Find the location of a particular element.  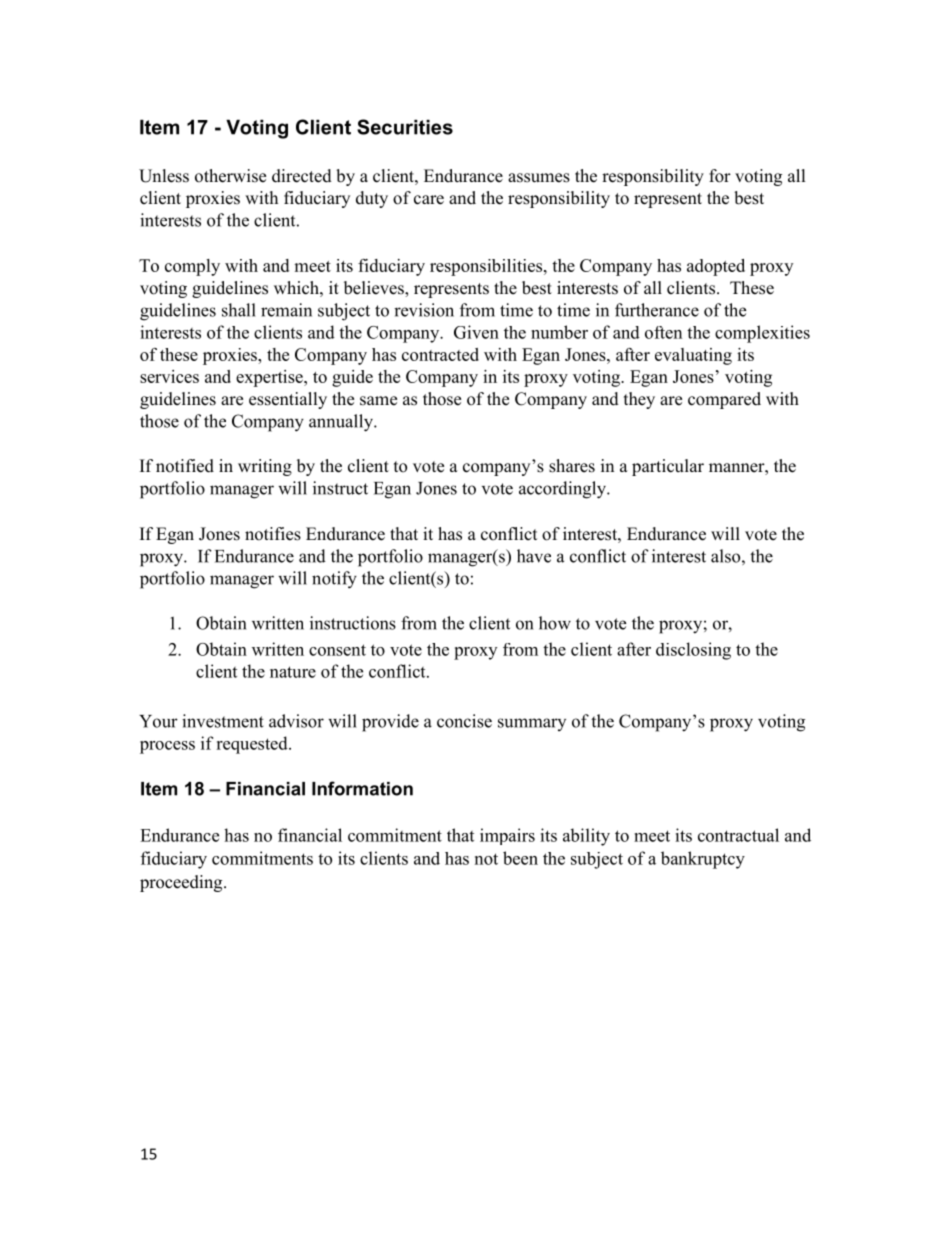

disclosing is located at coordinates (693, 651).
